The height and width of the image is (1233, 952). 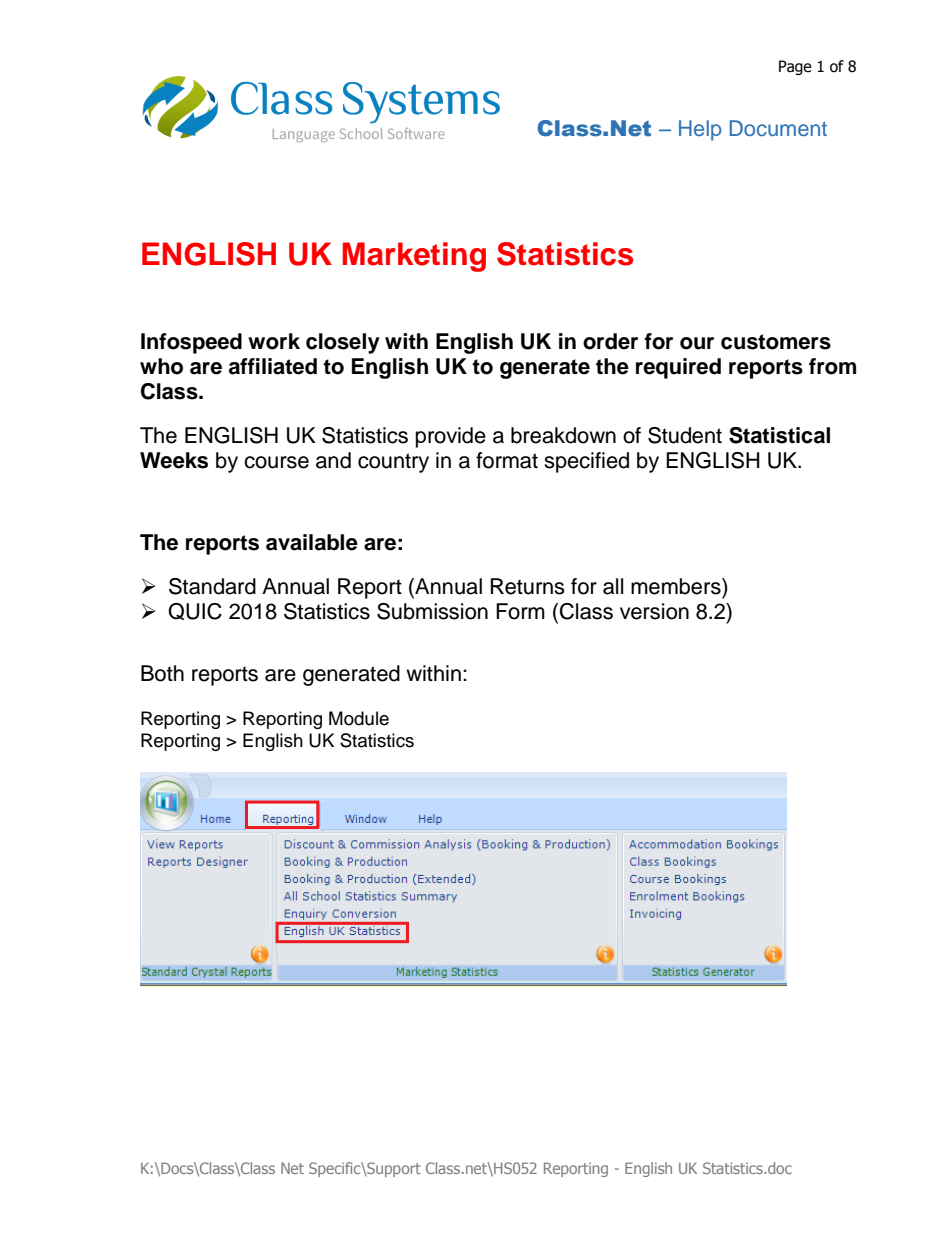 What do you see at coordinates (700, 130) in the image?
I see `Help` at bounding box center [700, 130].
